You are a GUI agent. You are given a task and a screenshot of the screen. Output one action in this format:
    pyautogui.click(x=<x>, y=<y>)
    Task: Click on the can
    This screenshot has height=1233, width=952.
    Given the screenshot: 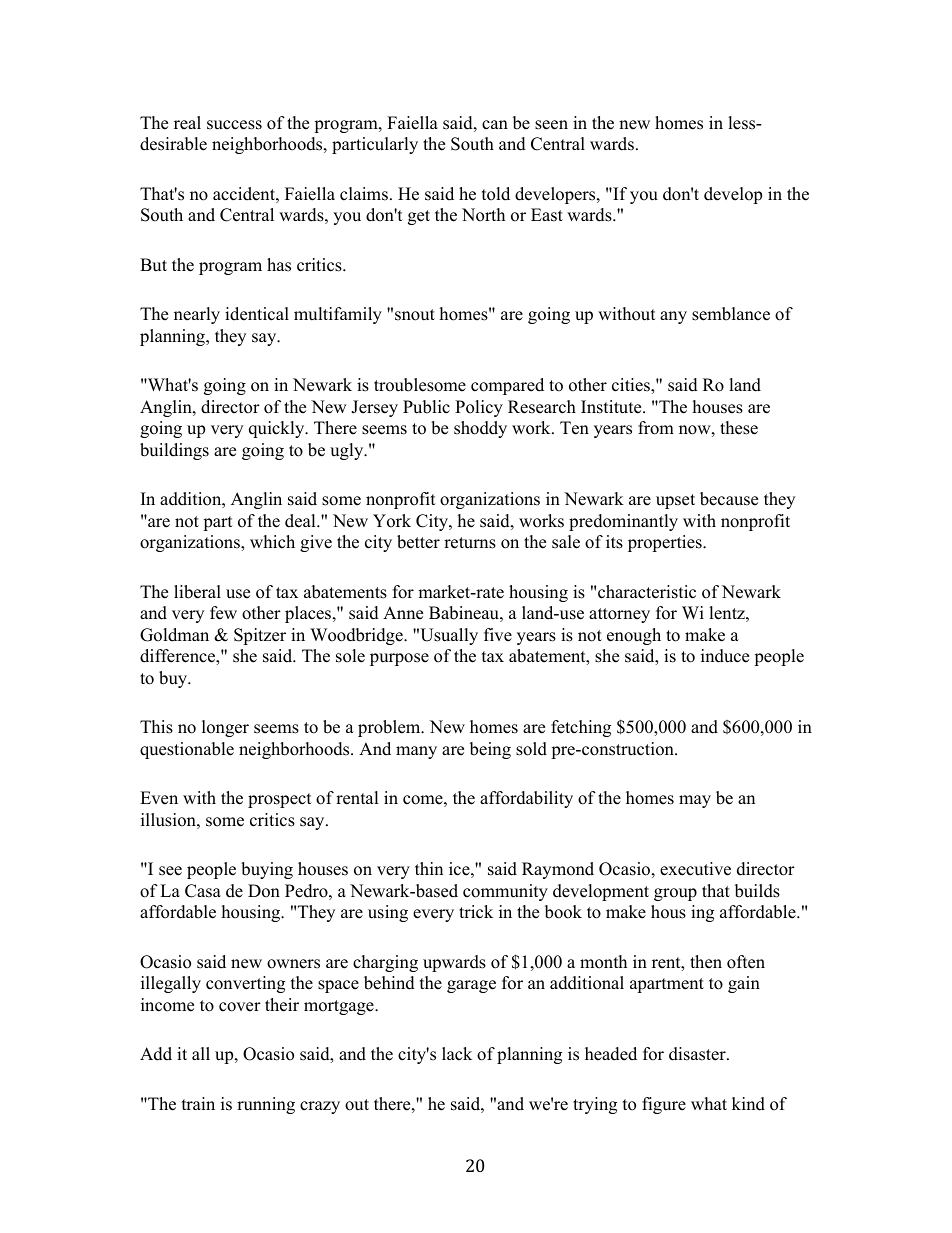 What is the action you would take?
    pyautogui.click(x=495, y=125)
